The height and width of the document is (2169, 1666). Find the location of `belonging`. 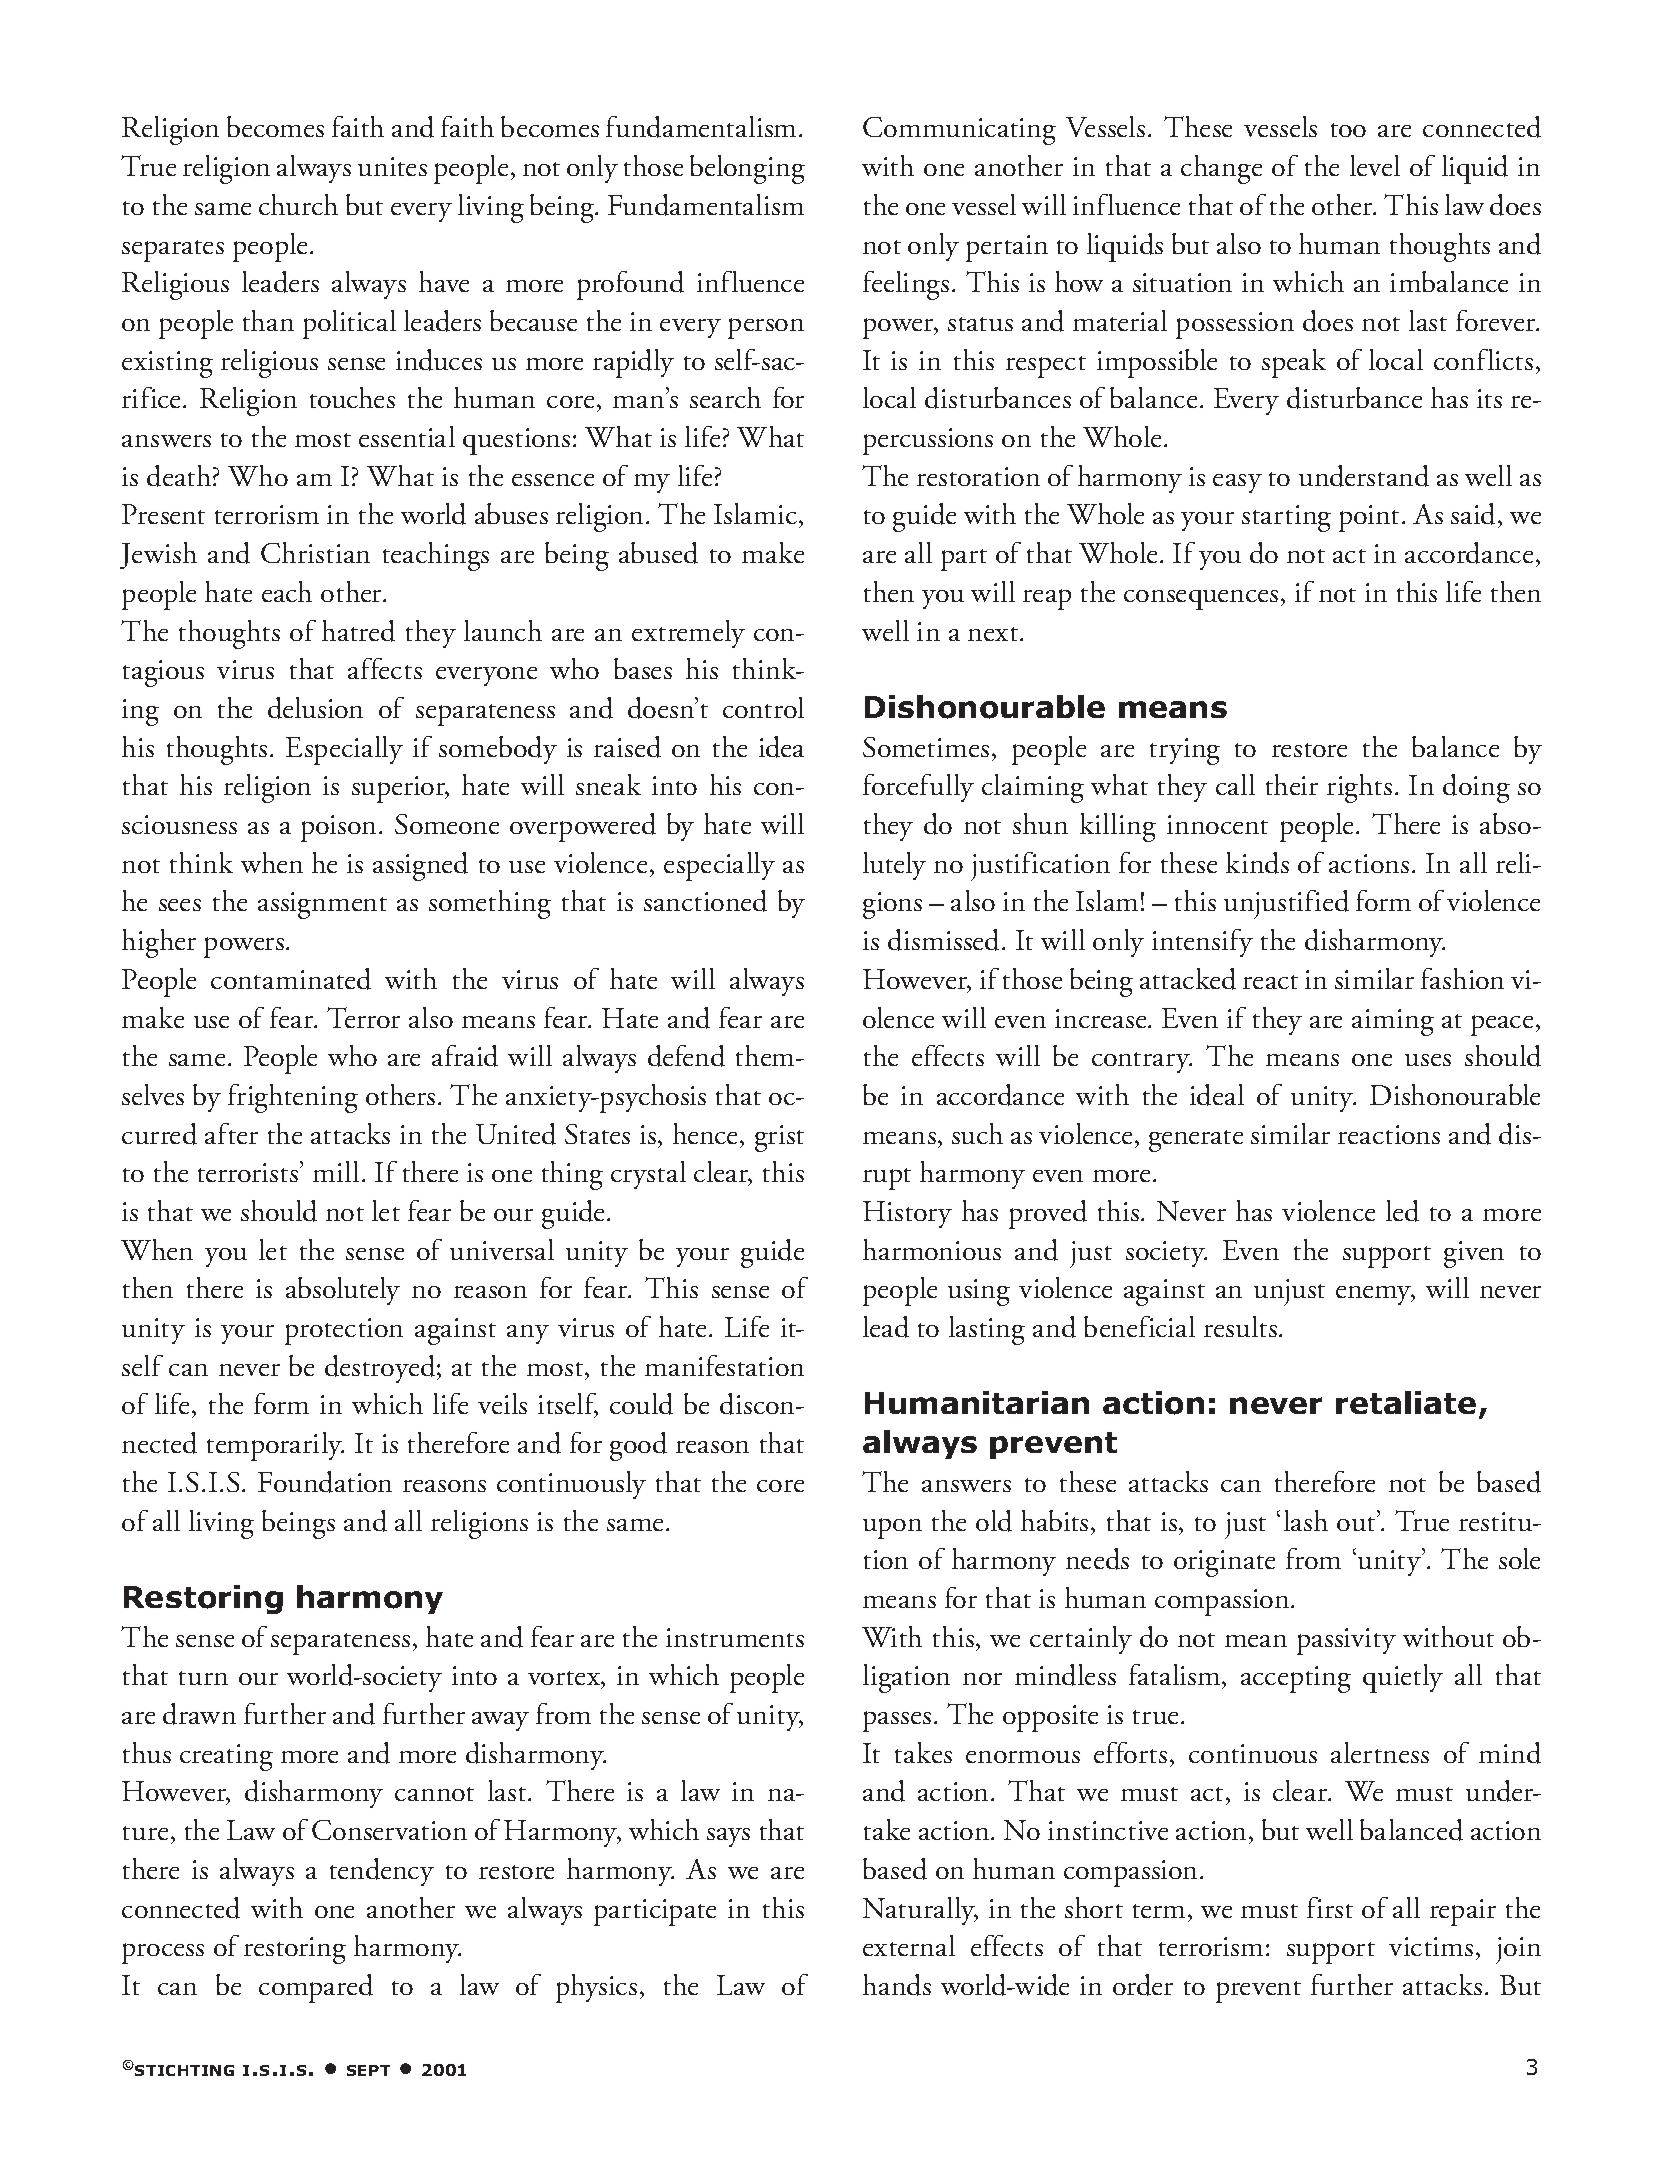

belonging is located at coordinates (747, 169).
